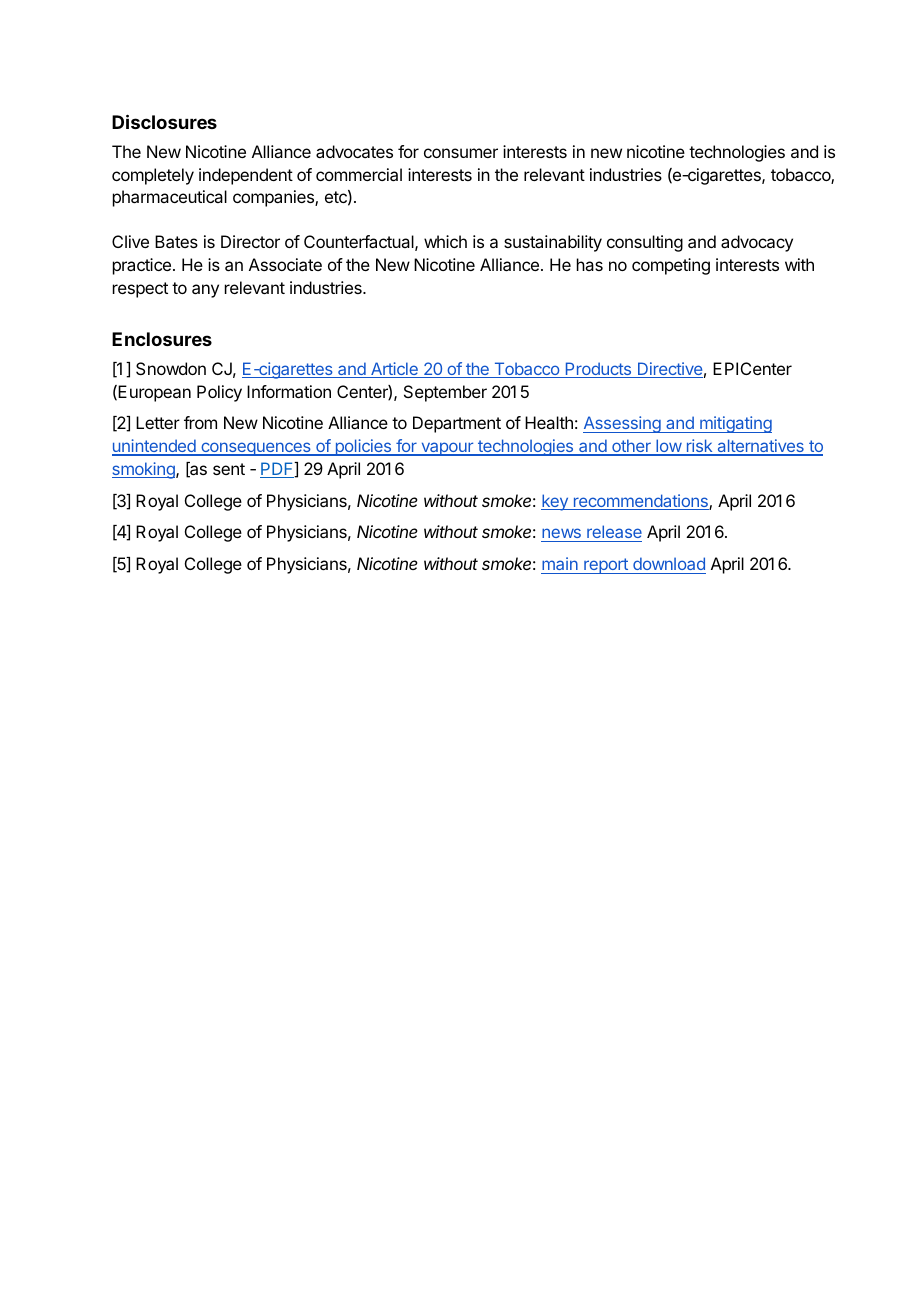 The width and height of the page is (924, 1307). I want to click on competing, so click(671, 266).
